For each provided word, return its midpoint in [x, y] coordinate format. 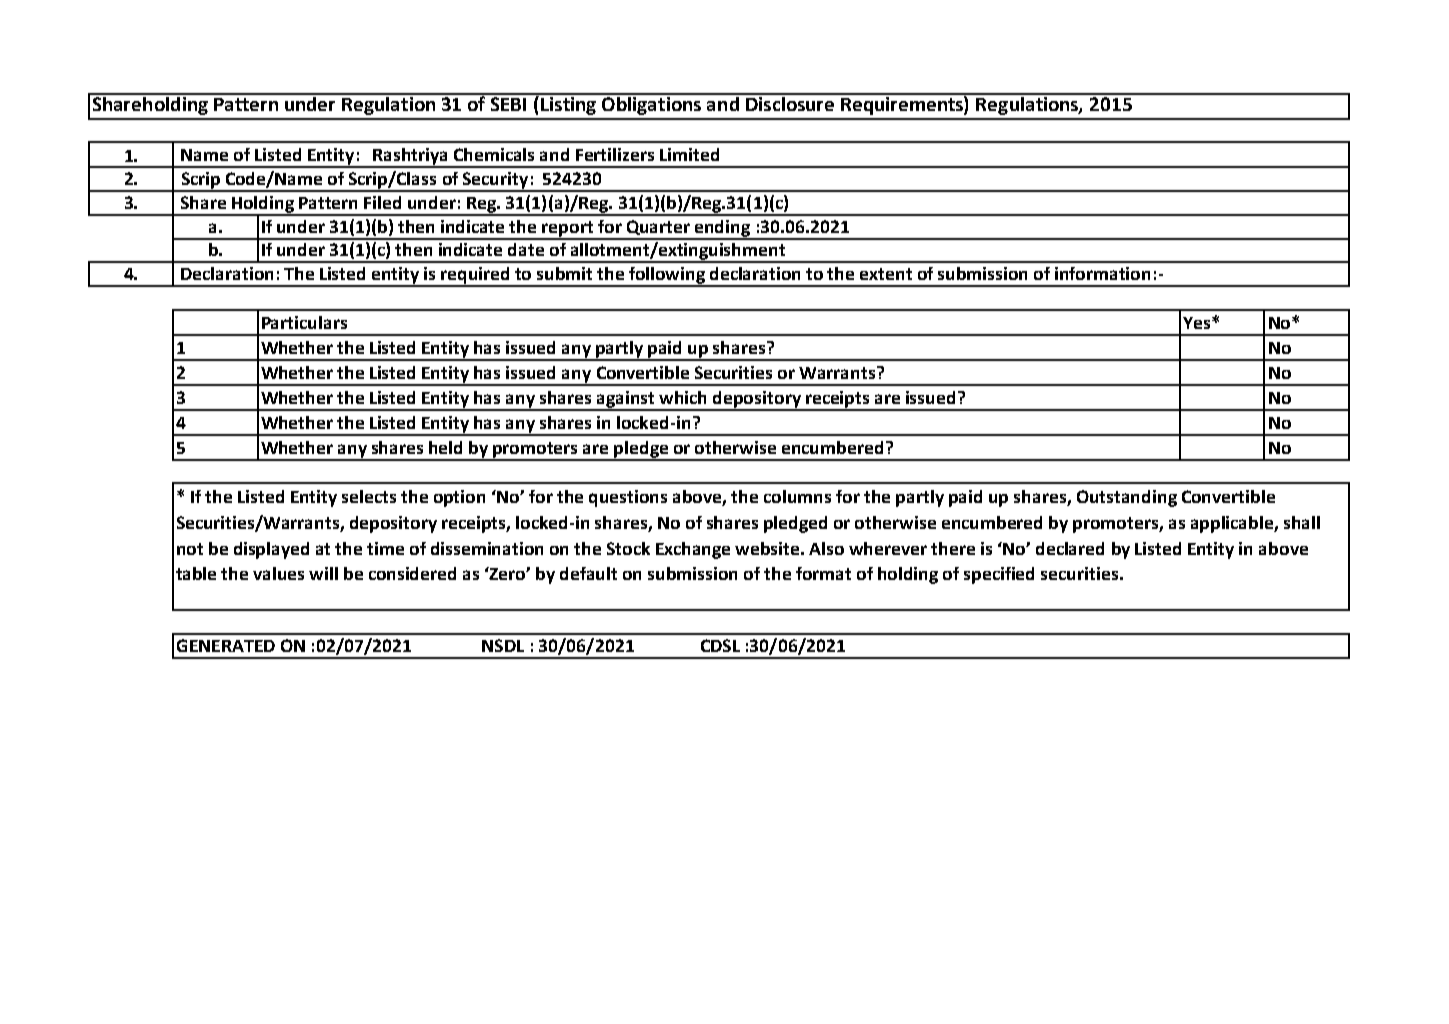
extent [886, 274]
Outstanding [1127, 498]
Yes [1198, 323]
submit [564, 273]
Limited [689, 154]
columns [797, 496]
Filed [382, 202]
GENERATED [226, 645]
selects [369, 496]
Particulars [304, 322]
